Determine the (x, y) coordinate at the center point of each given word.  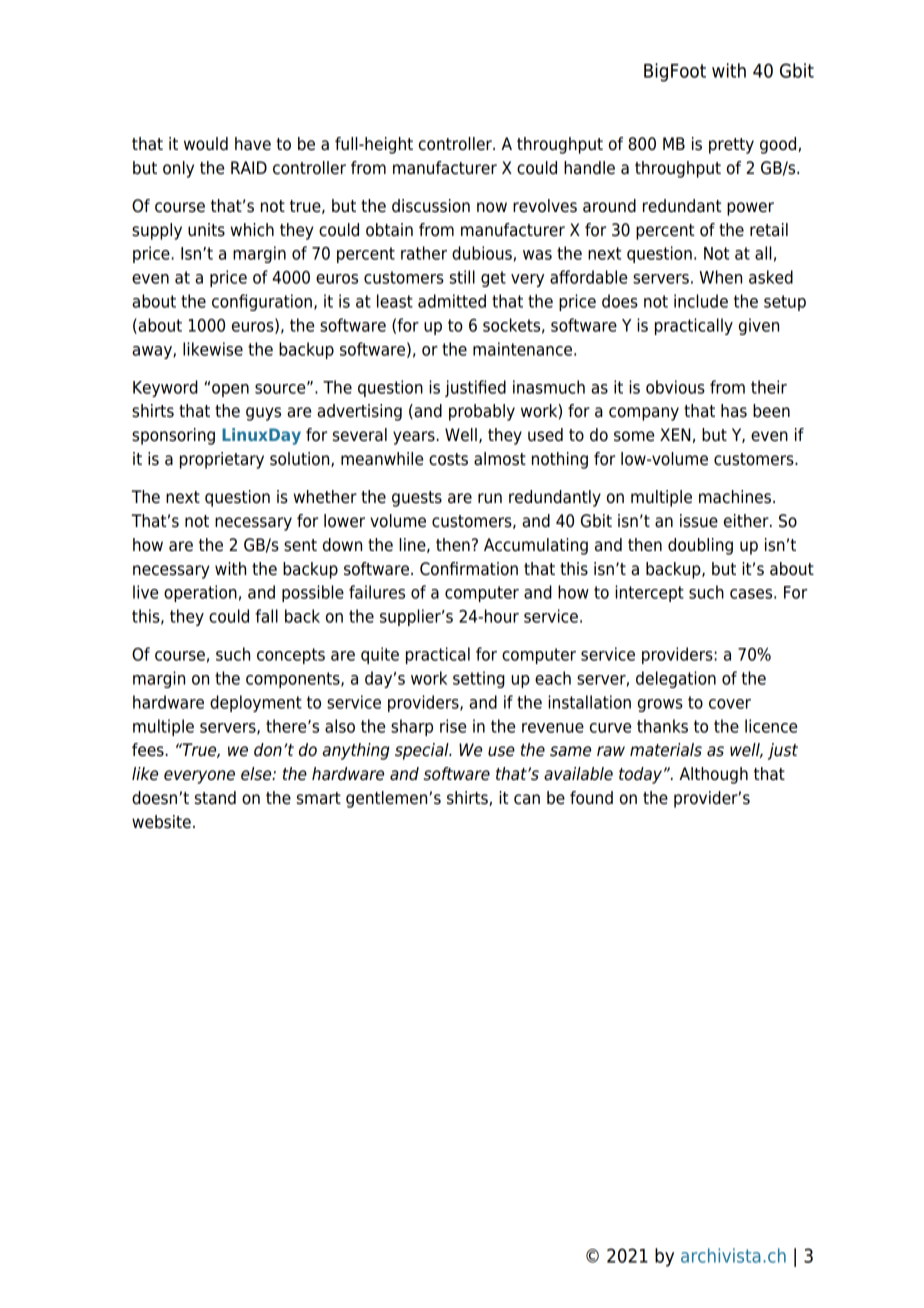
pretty (731, 146)
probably (482, 412)
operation (200, 593)
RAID (249, 167)
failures (377, 592)
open (230, 390)
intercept (649, 593)
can (527, 799)
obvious (675, 387)
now (492, 207)
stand (215, 798)
